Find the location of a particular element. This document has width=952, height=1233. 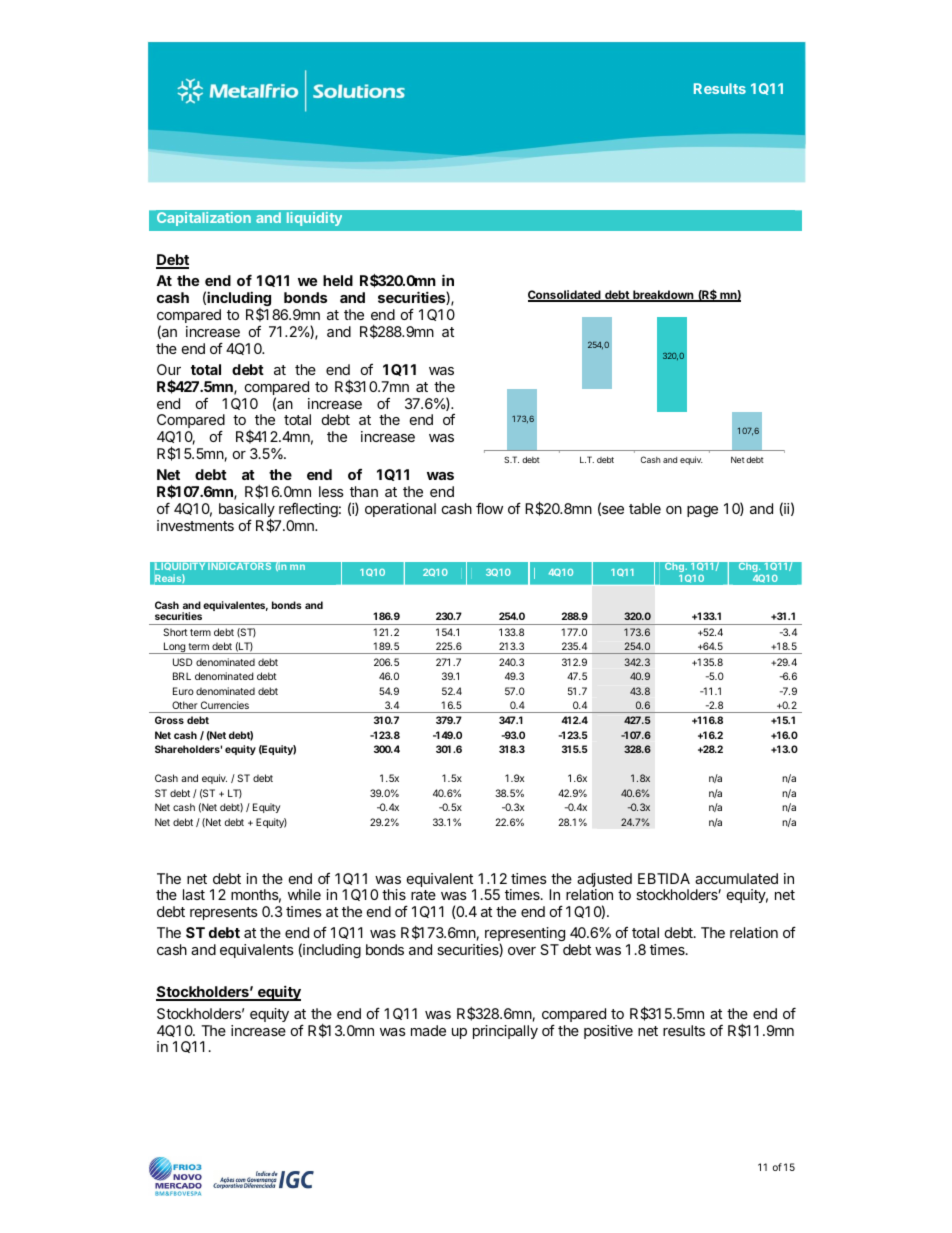

represents is located at coordinates (224, 913).
